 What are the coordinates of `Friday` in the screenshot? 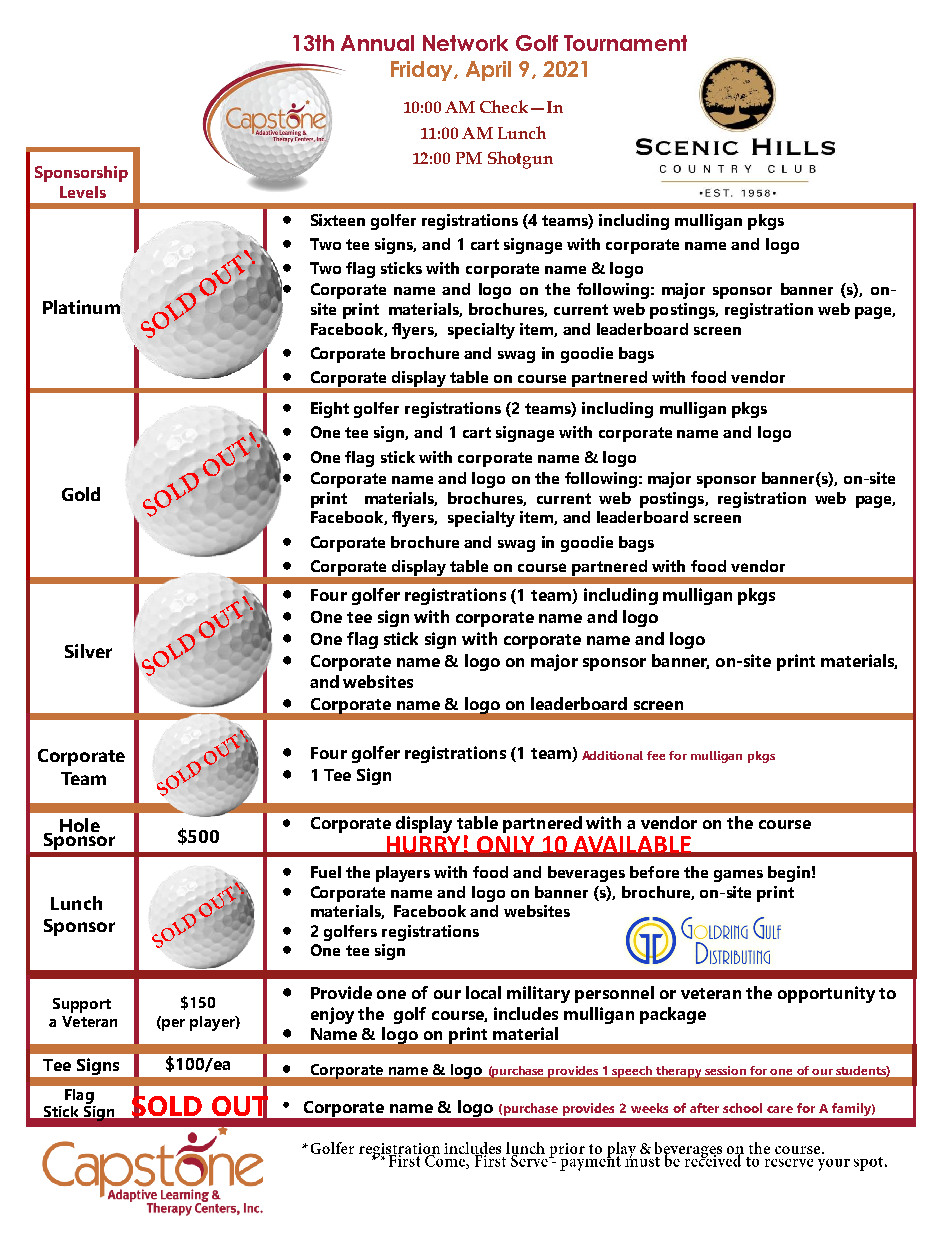 It's located at (423, 71).
